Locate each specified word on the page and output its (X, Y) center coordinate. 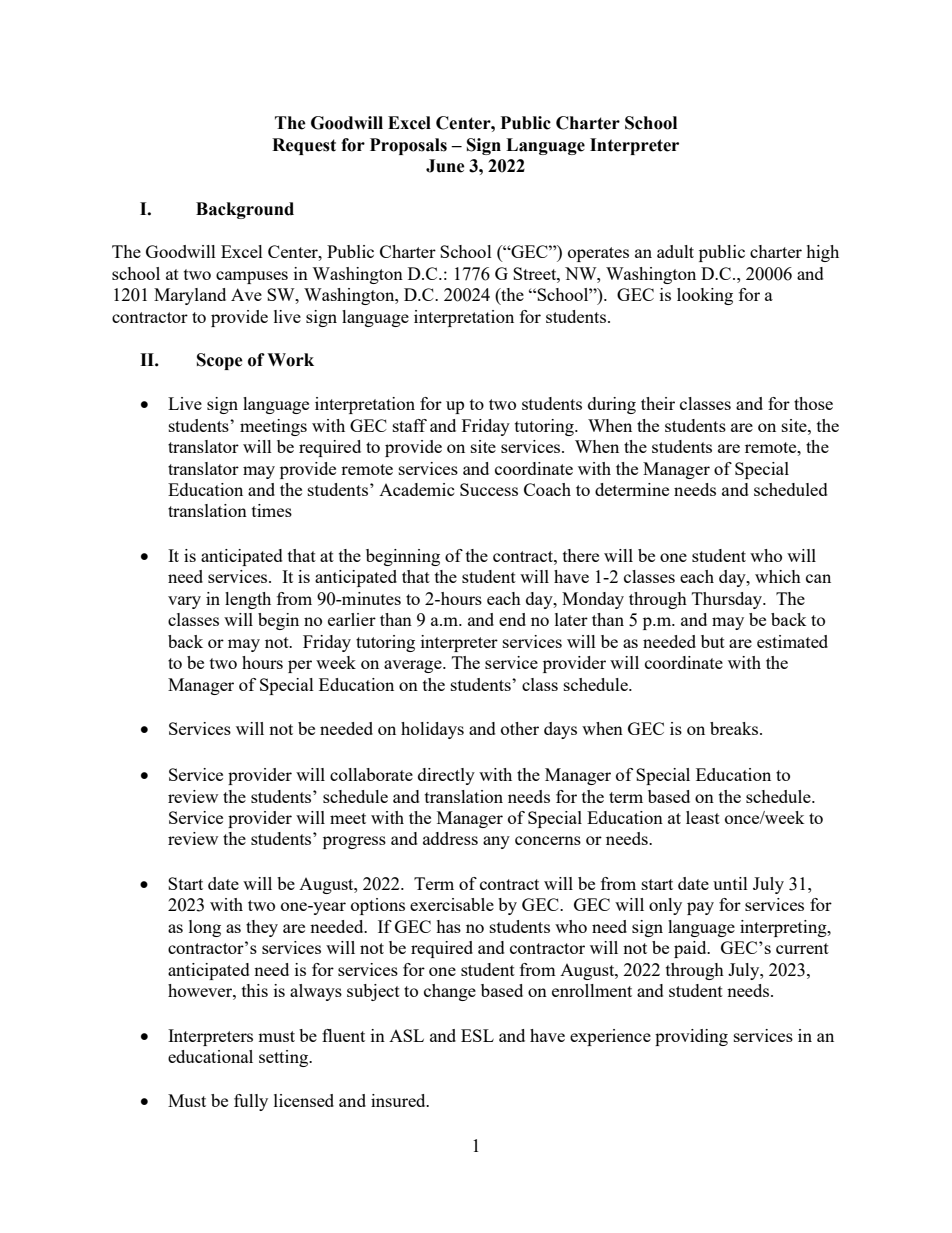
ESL (477, 1035)
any (496, 842)
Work (290, 360)
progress (354, 842)
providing (691, 1037)
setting (285, 1058)
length (248, 600)
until (730, 883)
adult (675, 251)
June (445, 166)
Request (304, 146)
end (512, 619)
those (813, 403)
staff (410, 425)
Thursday (728, 600)
